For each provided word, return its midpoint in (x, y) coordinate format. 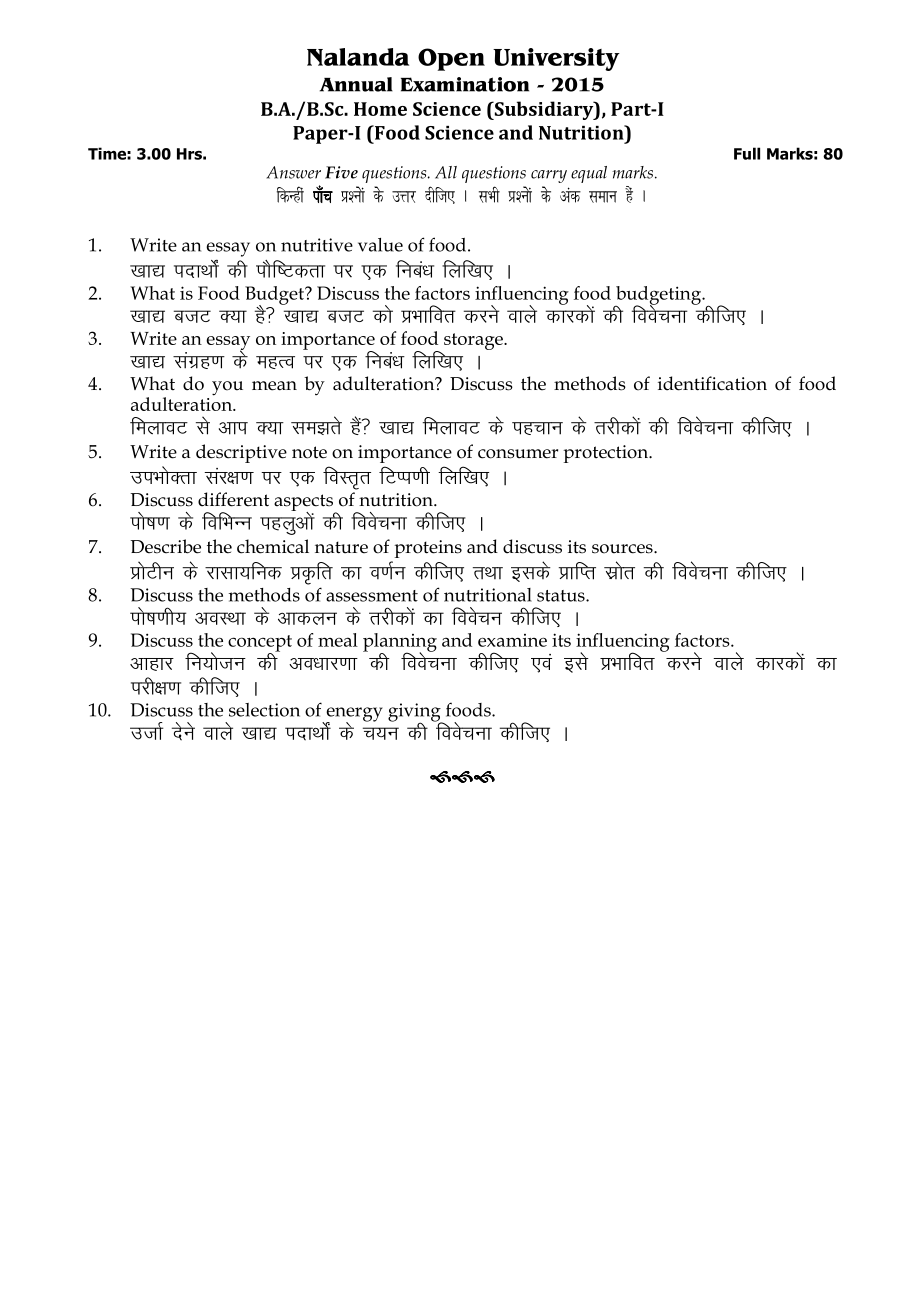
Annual (356, 84)
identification (712, 383)
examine (512, 640)
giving (415, 713)
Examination (465, 84)
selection (264, 710)
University (556, 59)
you (227, 388)
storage (474, 341)
